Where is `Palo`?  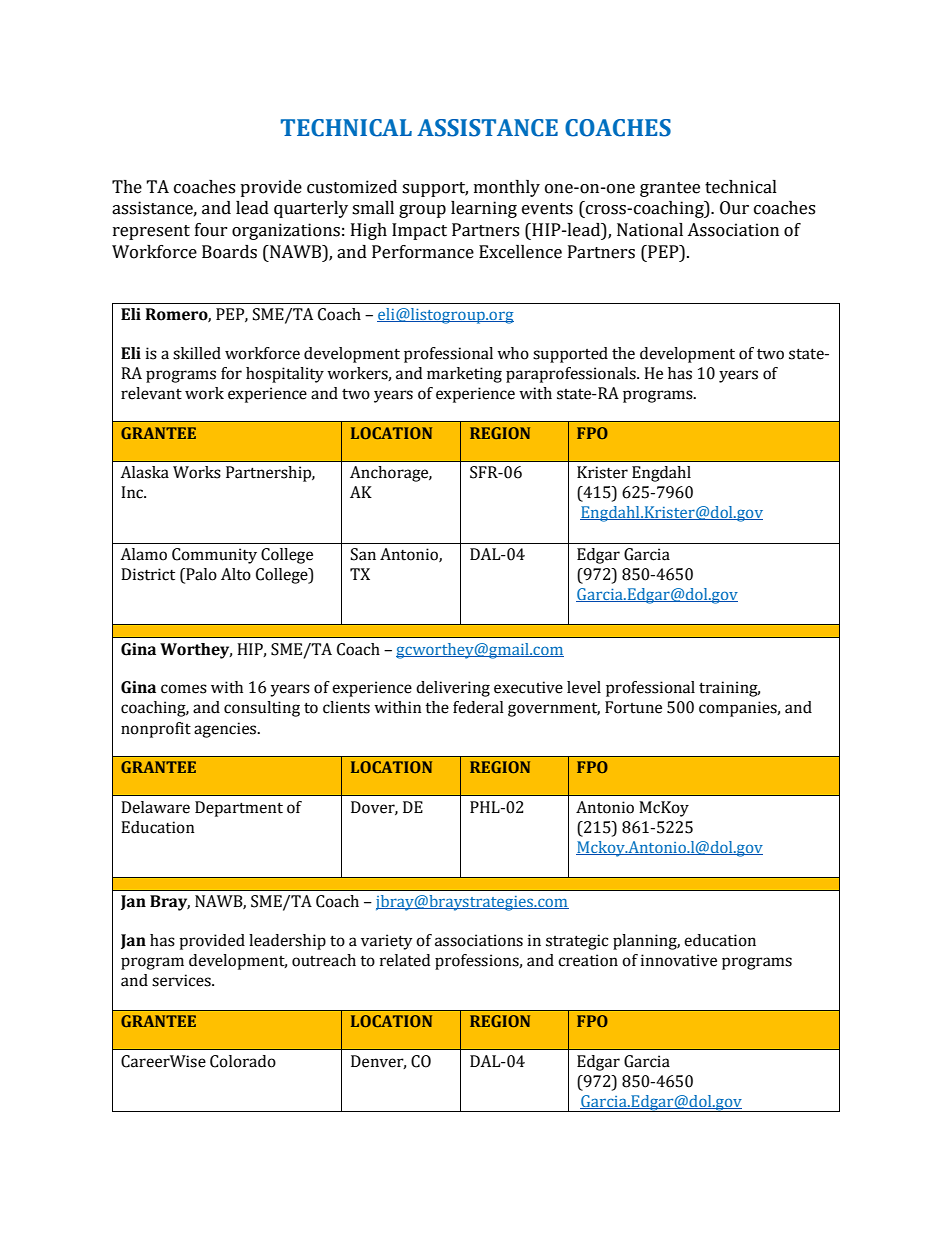 Palo is located at coordinates (200, 575).
